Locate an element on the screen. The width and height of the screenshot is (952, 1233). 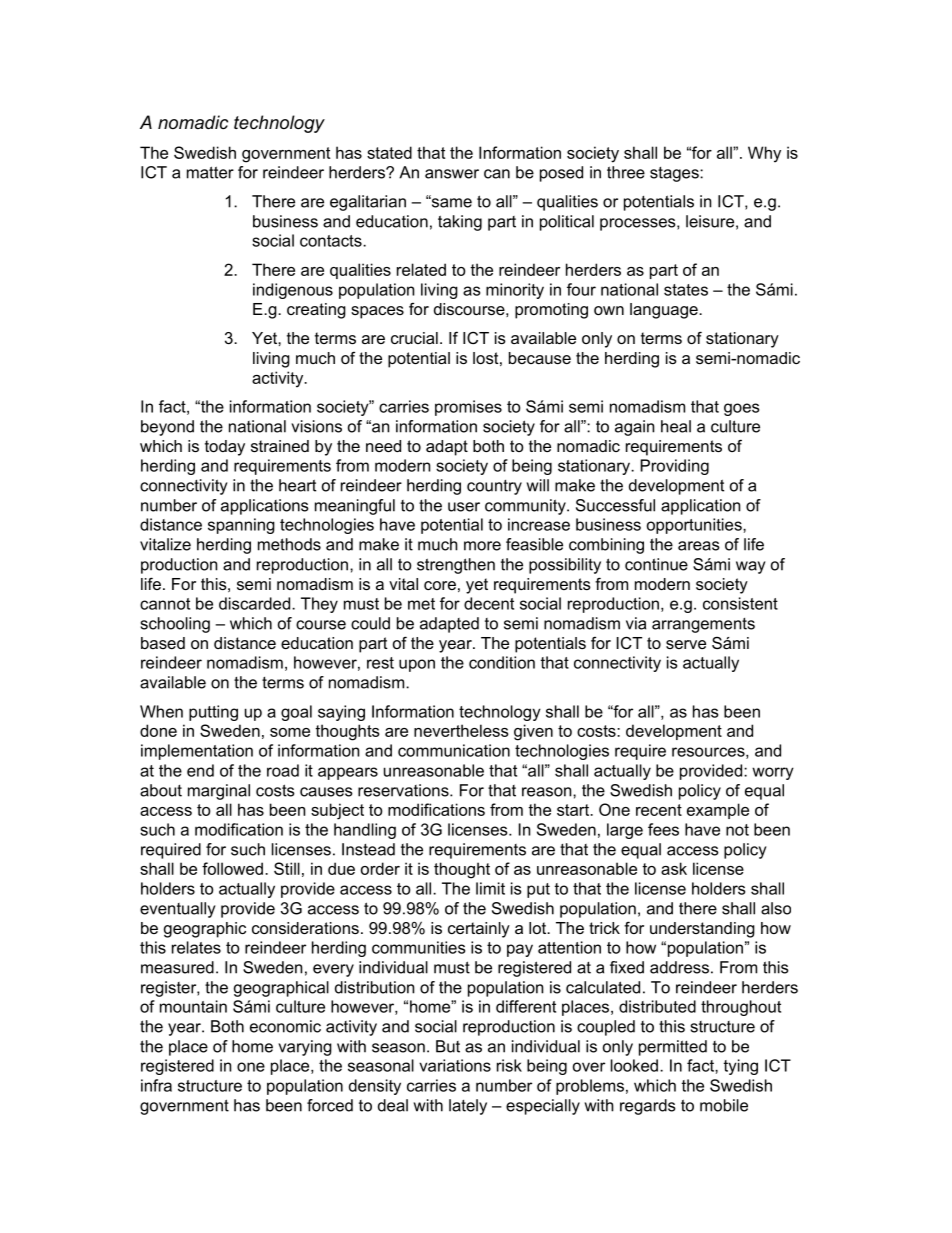
answer is located at coordinates (452, 174).
